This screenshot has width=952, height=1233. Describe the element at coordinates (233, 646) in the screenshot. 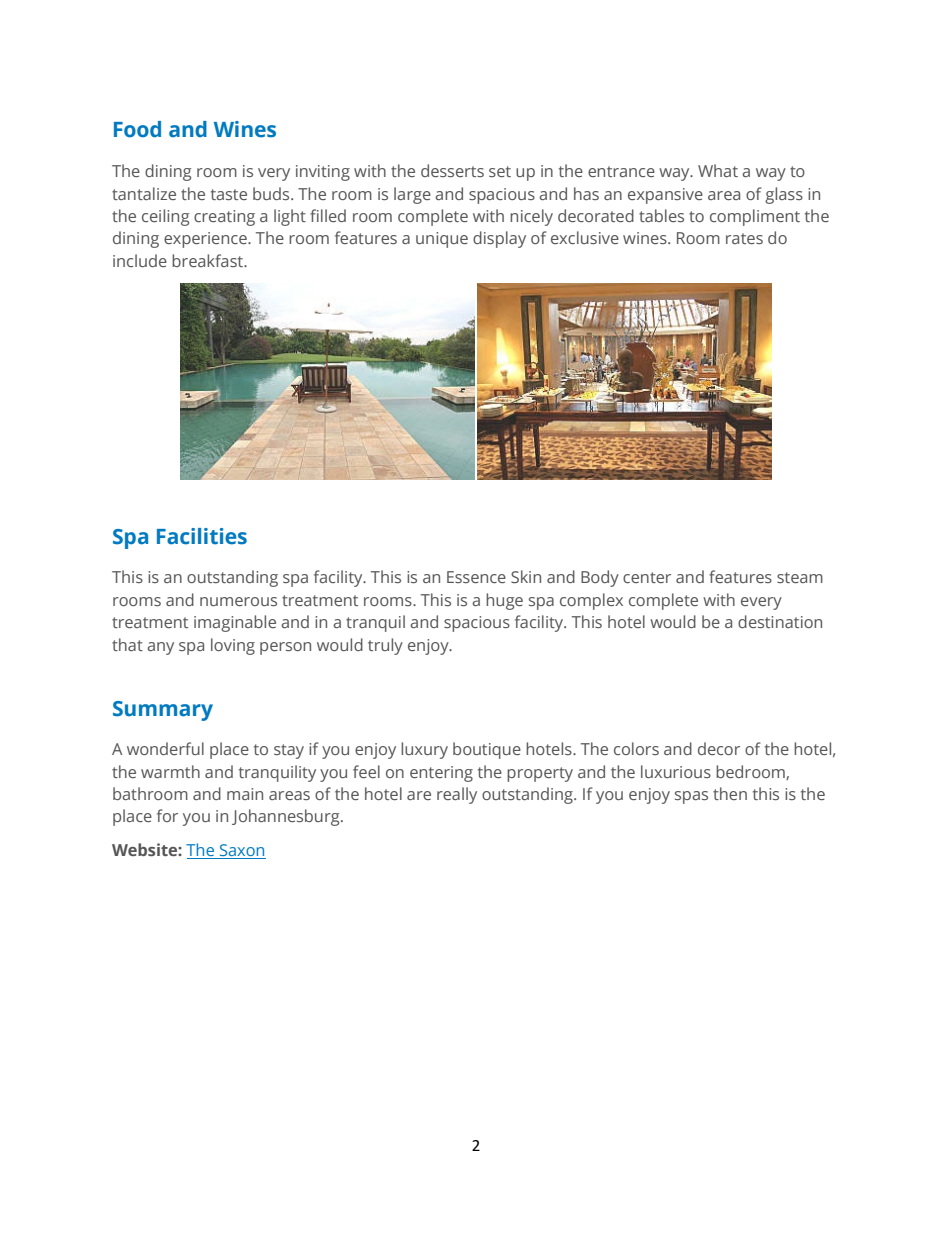

I see `loving` at that location.
